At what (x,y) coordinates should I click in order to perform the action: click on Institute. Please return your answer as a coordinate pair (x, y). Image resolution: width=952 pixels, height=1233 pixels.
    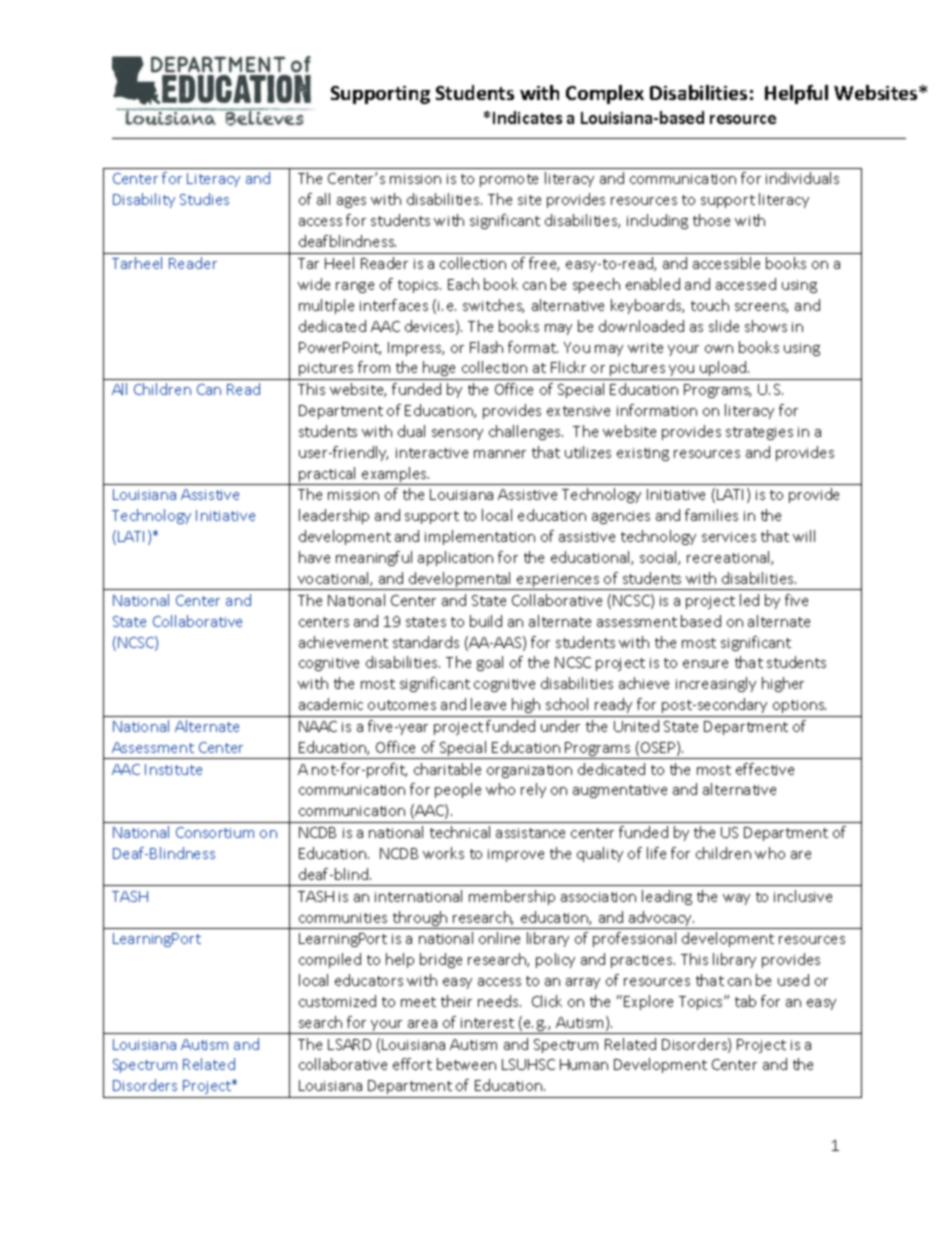
    Looking at the image, I should click on (173, 769).
